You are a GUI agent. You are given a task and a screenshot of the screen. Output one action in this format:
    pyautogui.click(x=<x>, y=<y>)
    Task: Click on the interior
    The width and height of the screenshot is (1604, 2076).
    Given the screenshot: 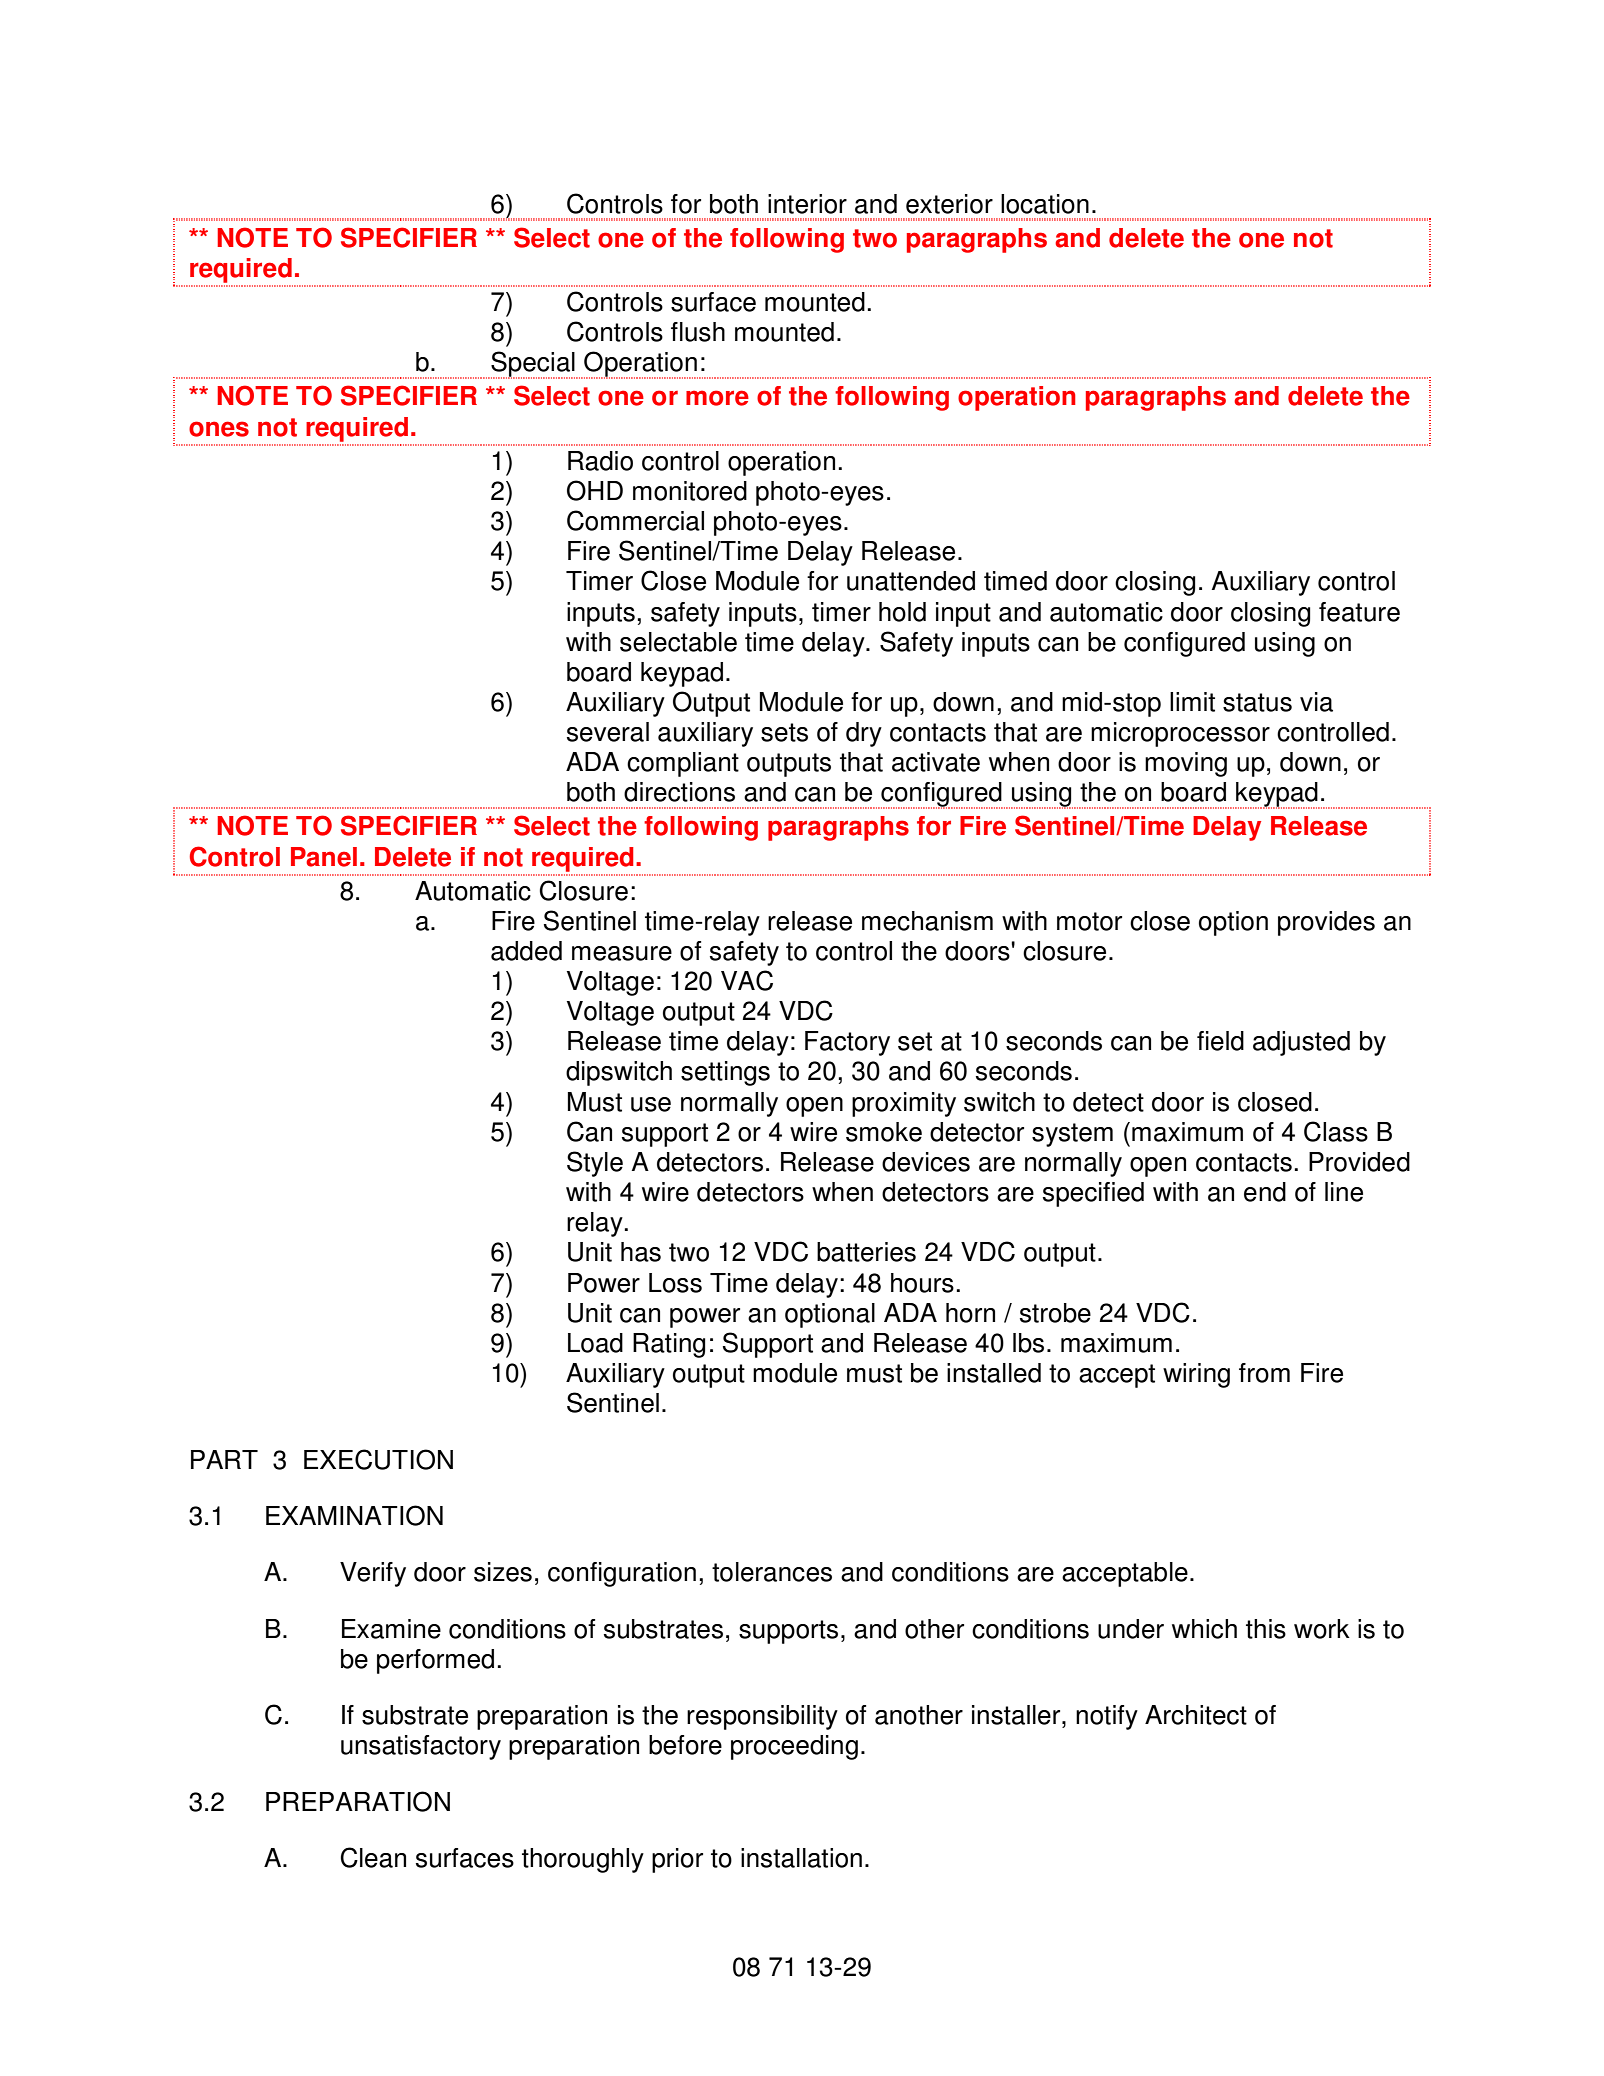 What is the action you would take?
    pyautogui.click(x=807, y=204)
